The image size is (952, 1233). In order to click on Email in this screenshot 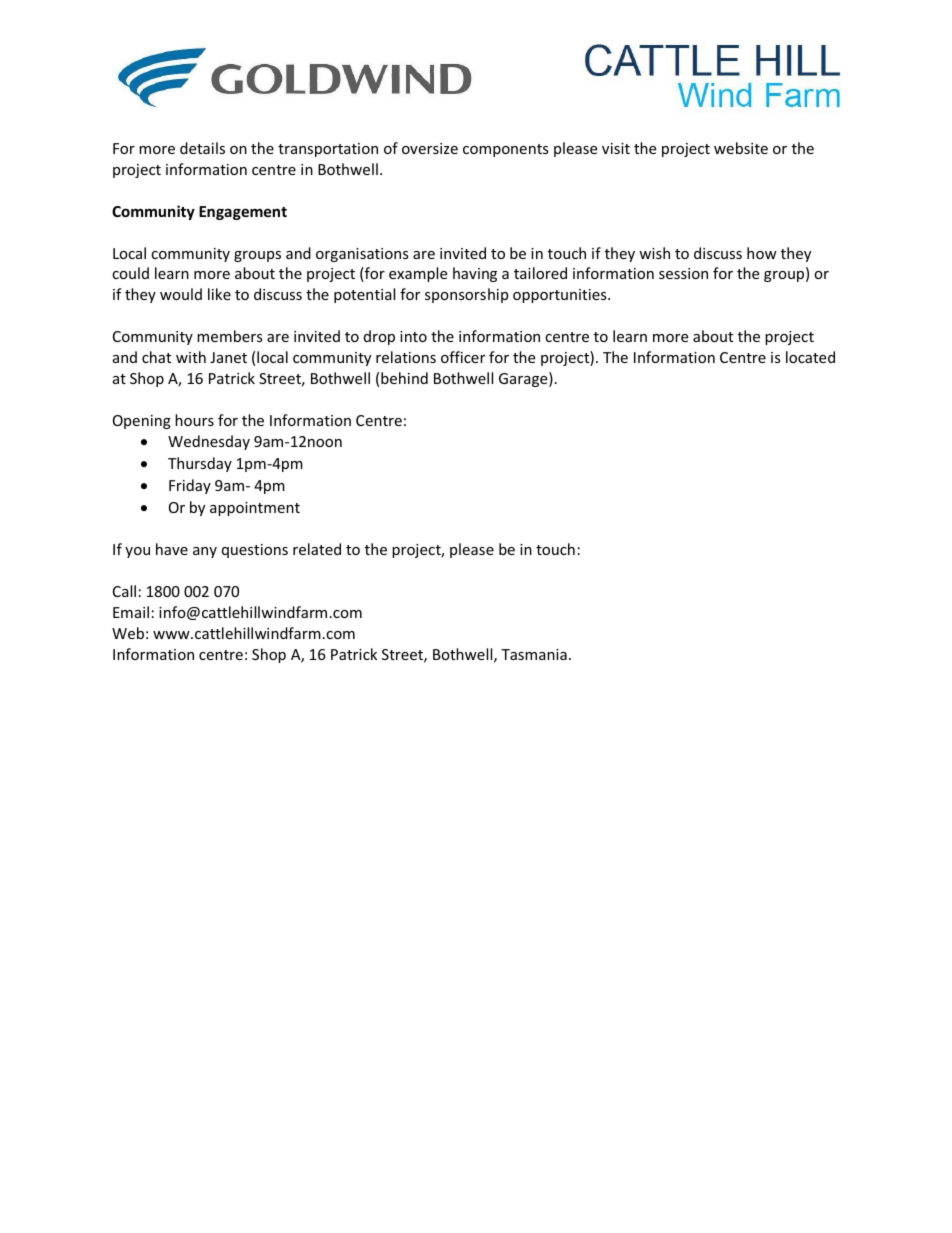, I will do `click(131, 612)`.
